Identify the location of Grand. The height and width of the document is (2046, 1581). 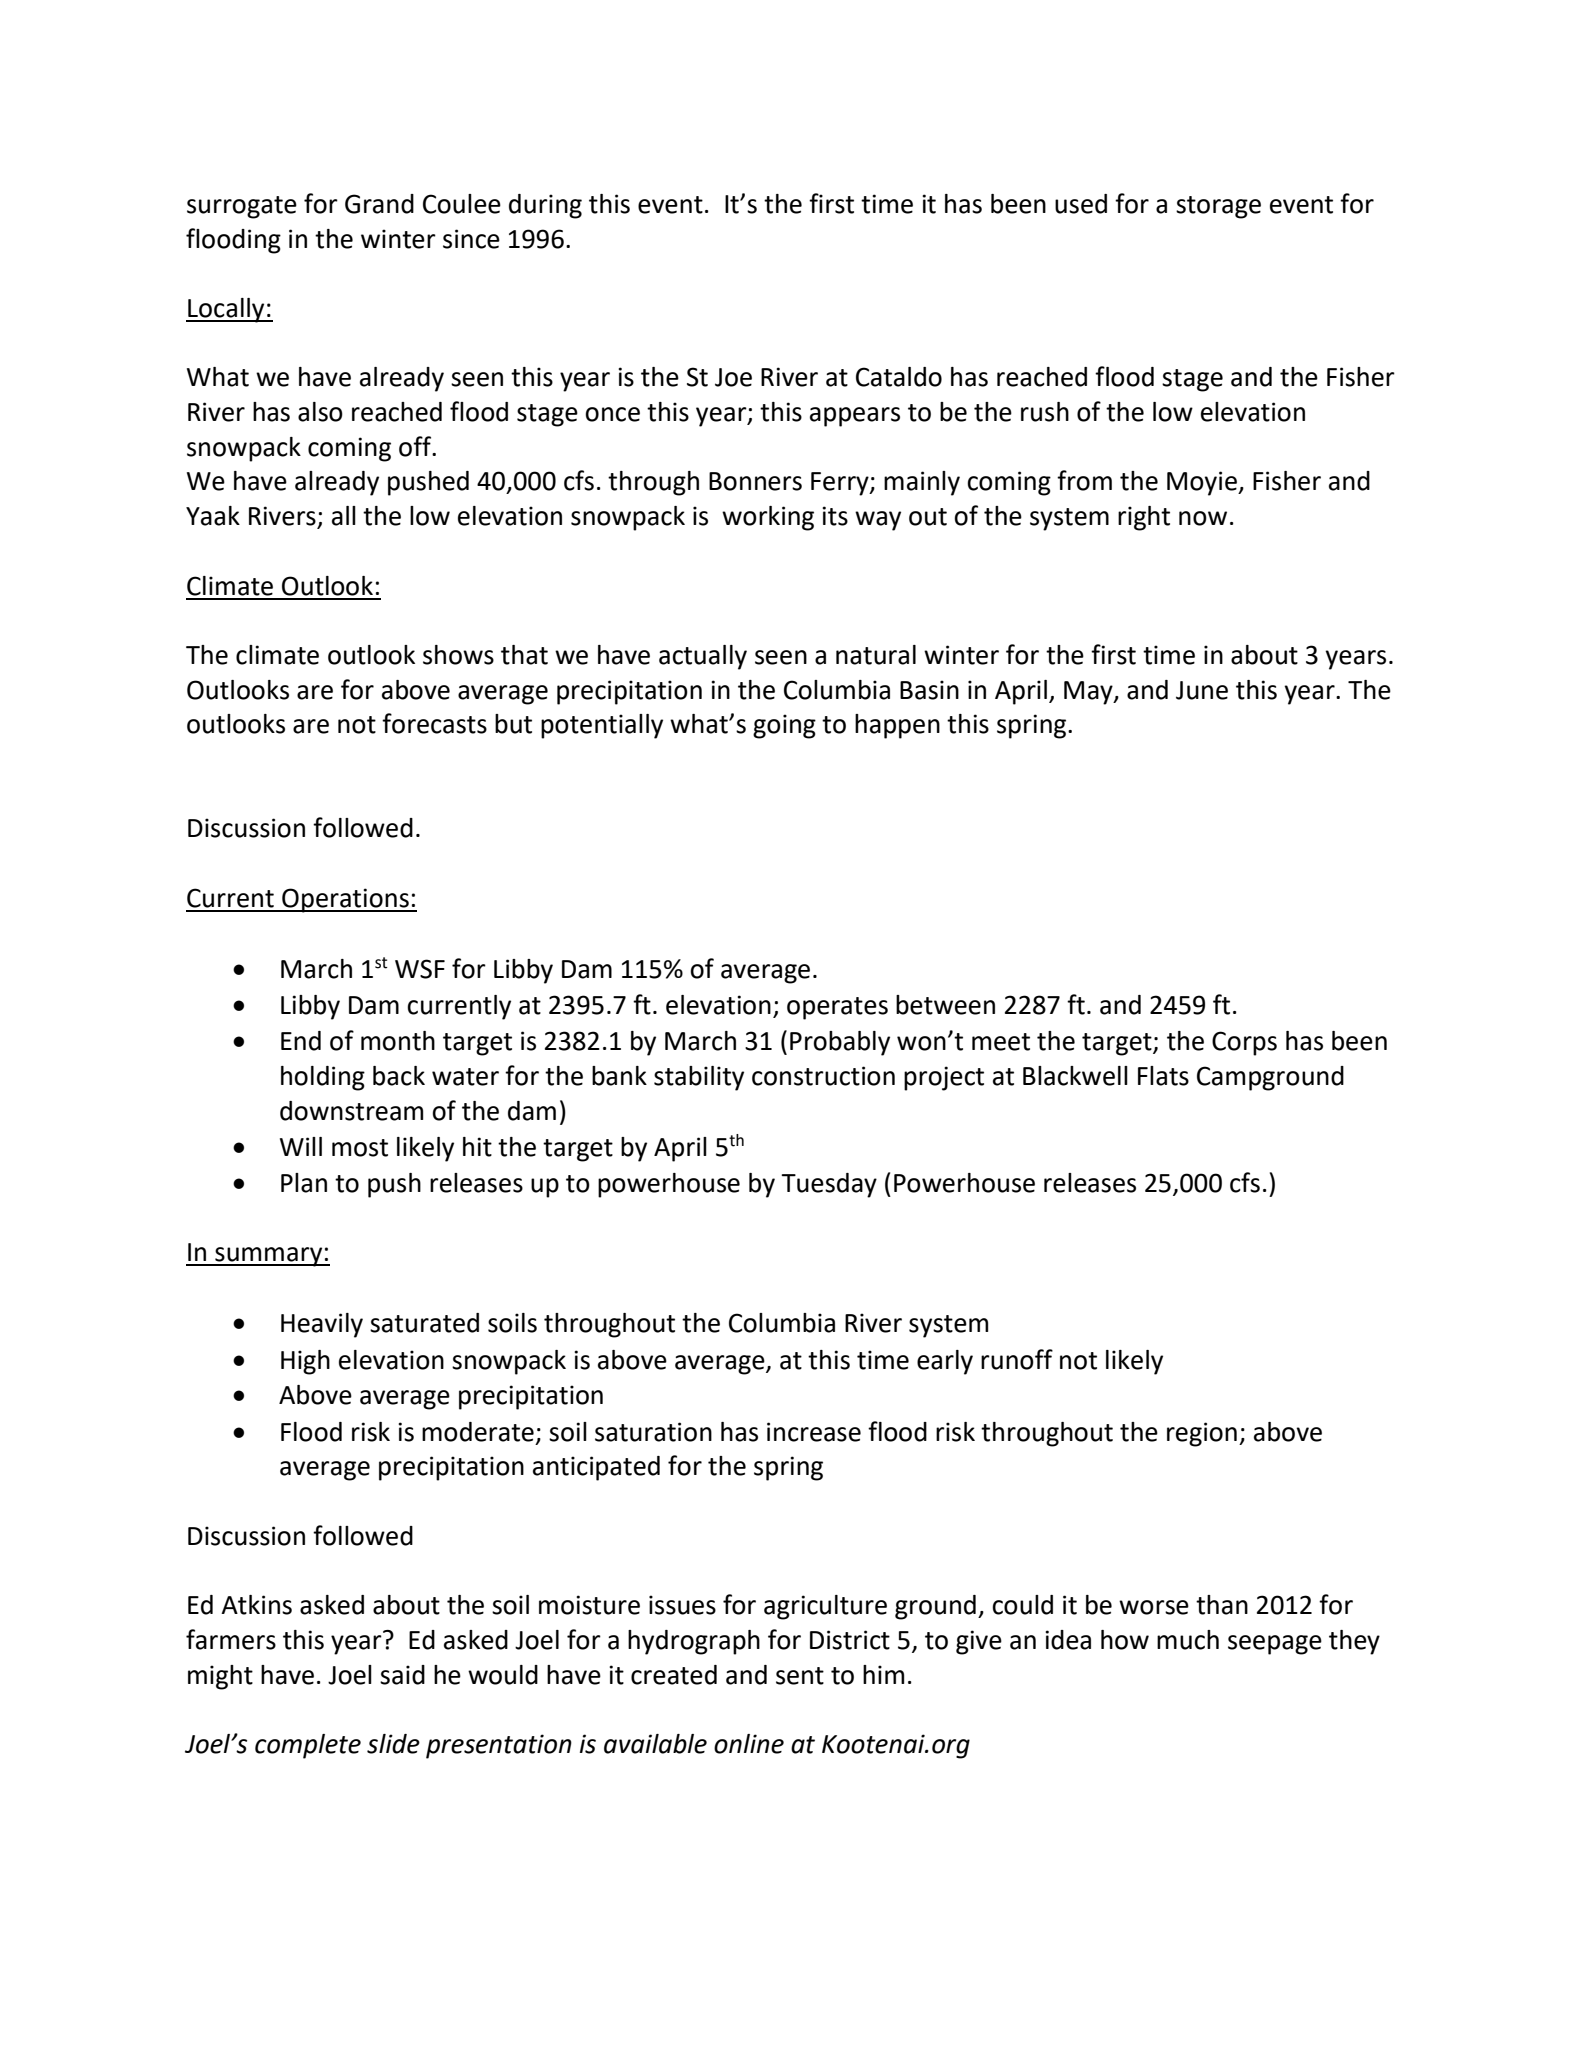
(379, 204).
